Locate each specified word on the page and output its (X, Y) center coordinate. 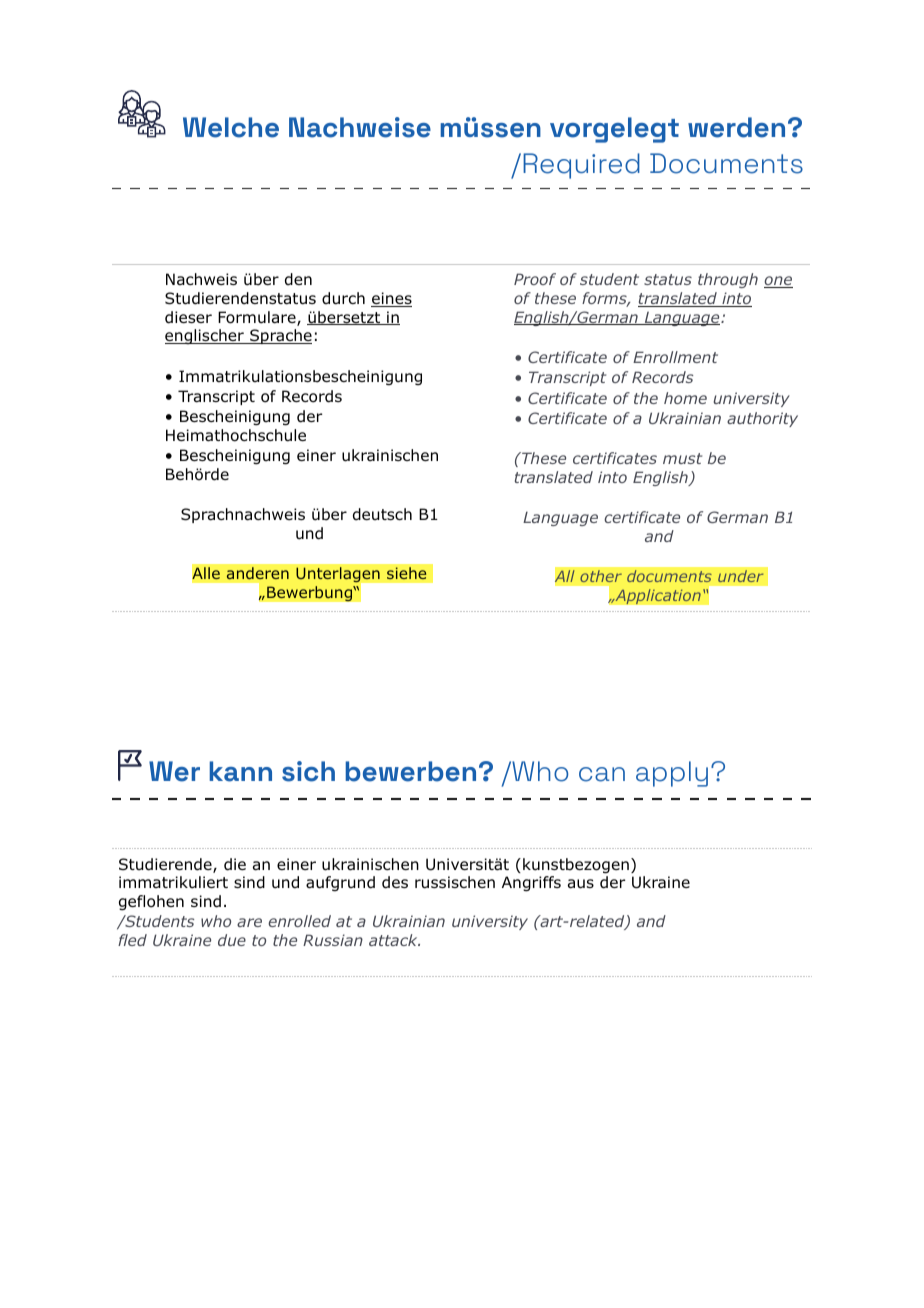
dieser (188, 317)
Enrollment (675, 357)
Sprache (280, 336)
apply (672, 774)
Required (581, 166)
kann (241, 771)
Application (657, 596)
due (232, 940)
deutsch (382, 514)
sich (308, 771)
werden (736, 127)
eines (391, 299)
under (741, 576)
